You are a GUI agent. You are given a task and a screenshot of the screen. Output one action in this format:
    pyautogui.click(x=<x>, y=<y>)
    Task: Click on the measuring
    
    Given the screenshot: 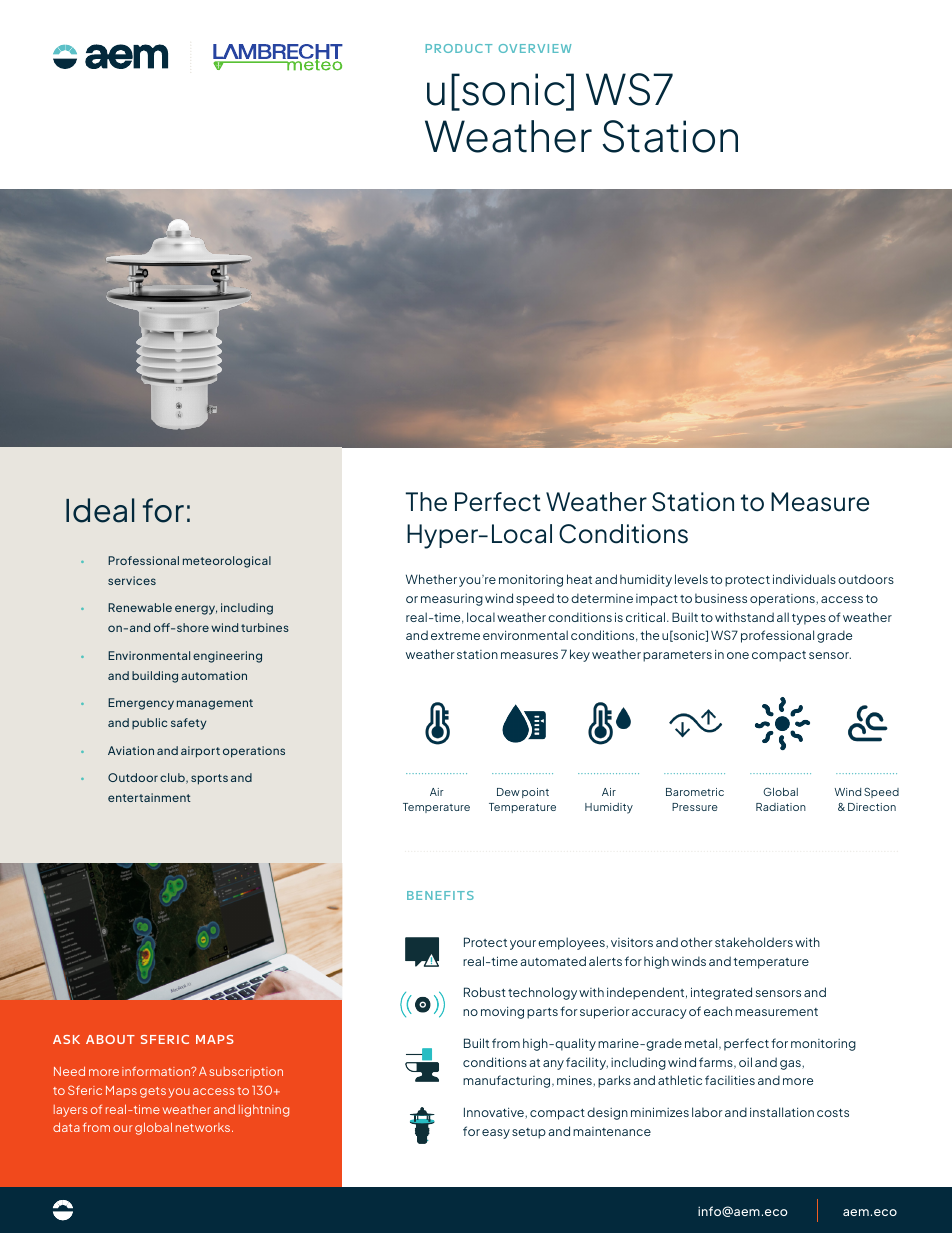 What is the action you would take?
    pyautogui.click(x=452, y=600)
